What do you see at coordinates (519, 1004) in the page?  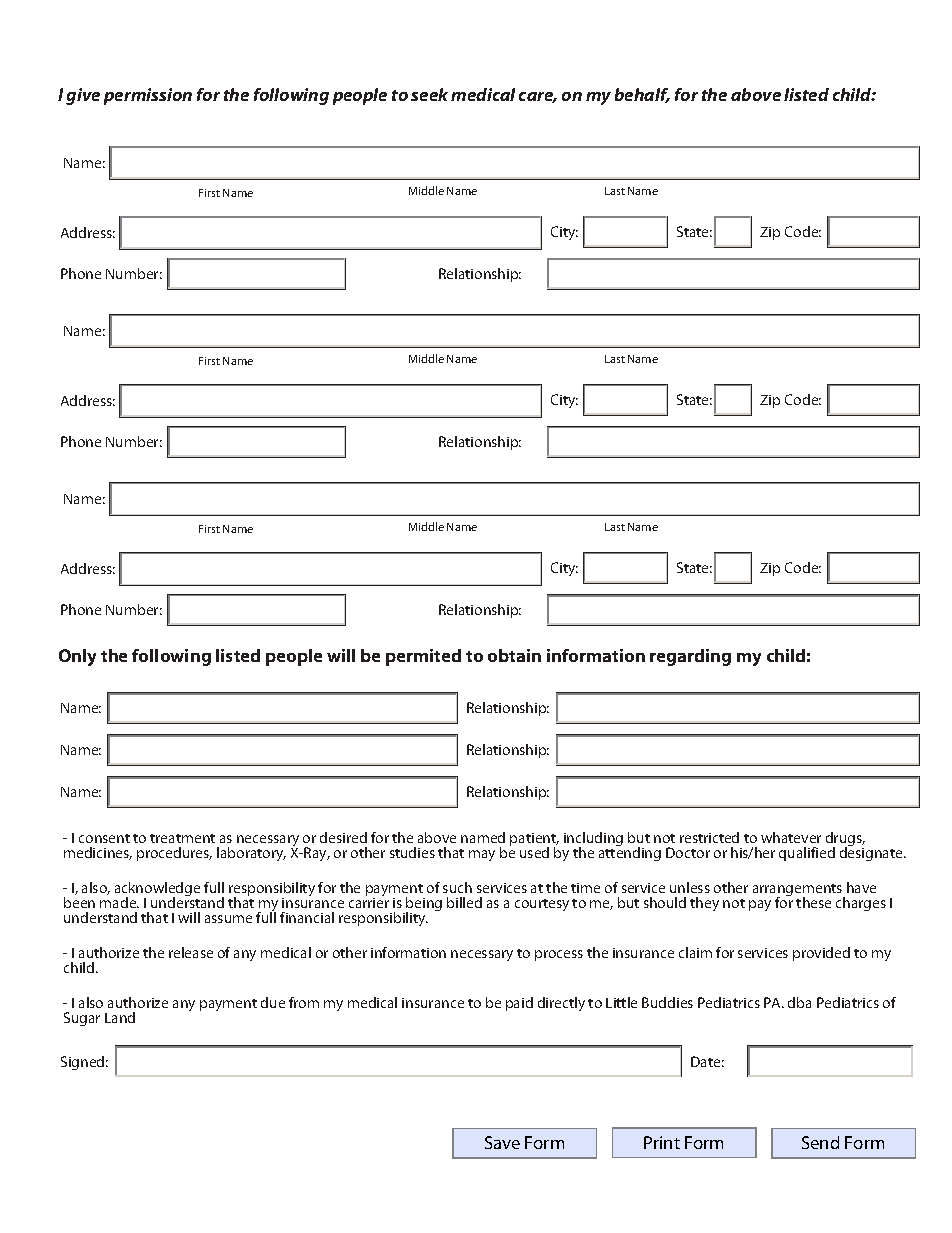 I see `paid` at bounding box center [519, 1004].
